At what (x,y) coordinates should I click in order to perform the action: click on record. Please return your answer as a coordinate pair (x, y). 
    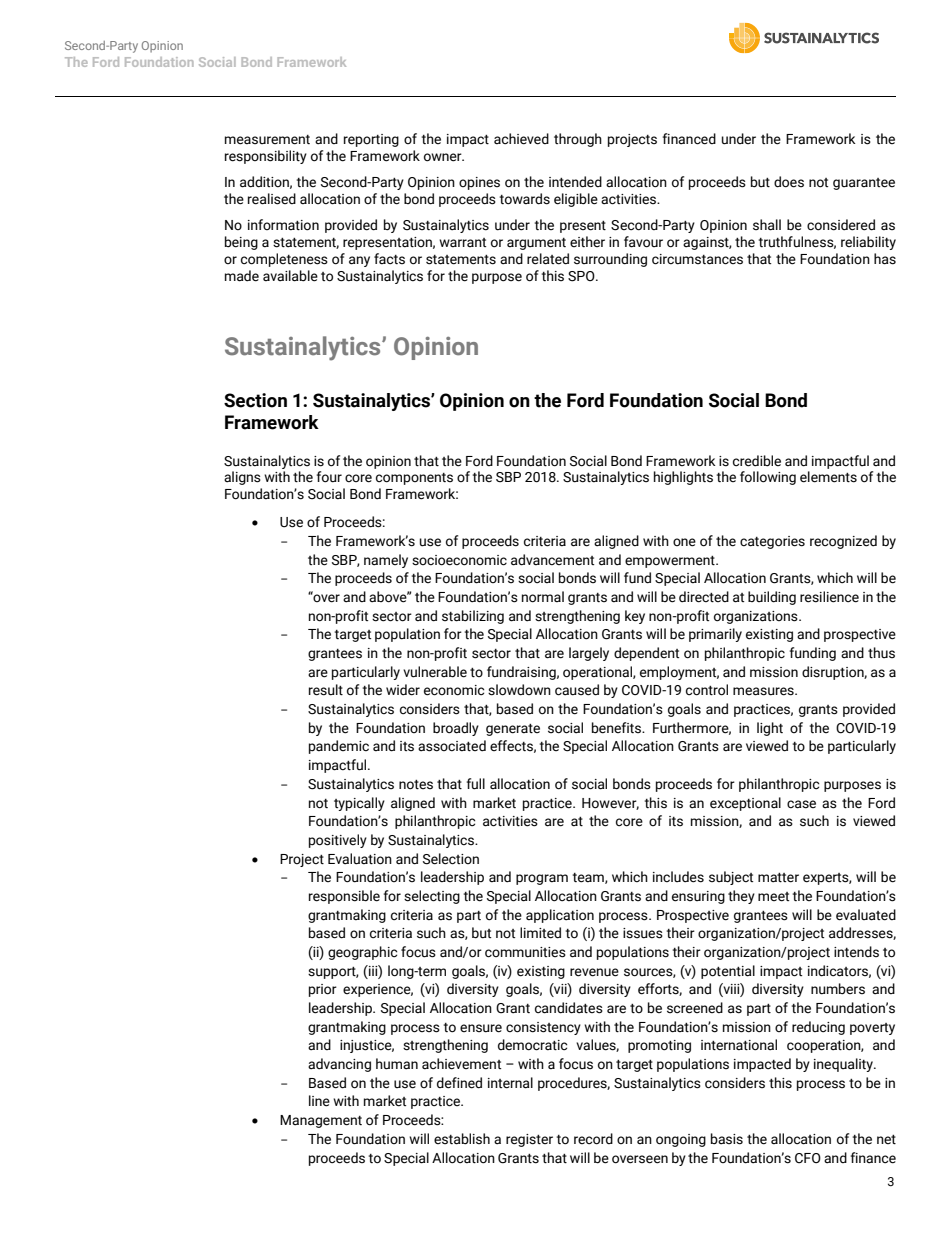
    Looking at the image, I should click on (593, 1139).
